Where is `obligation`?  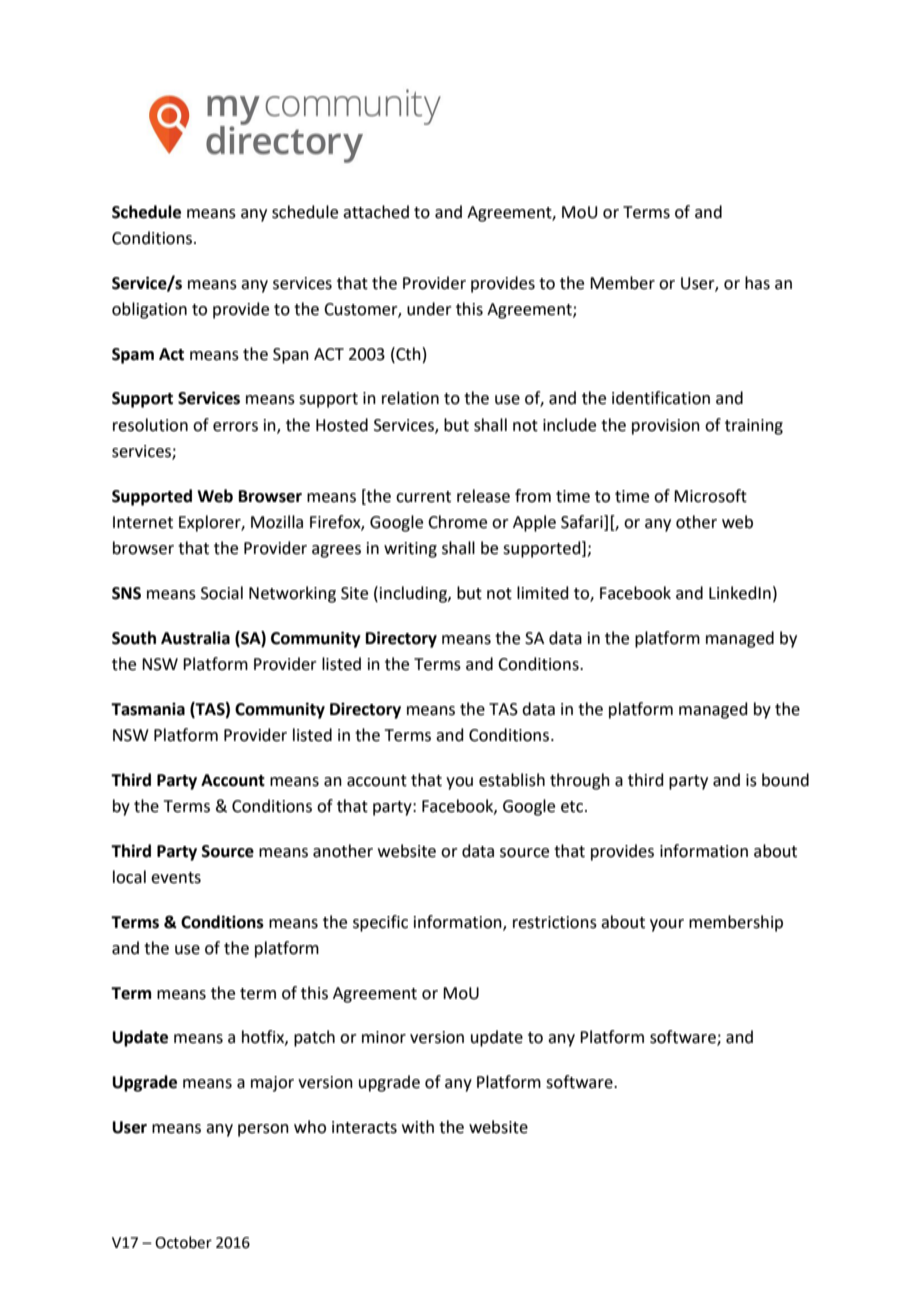 obligation is located at coordinates (149, 310).
